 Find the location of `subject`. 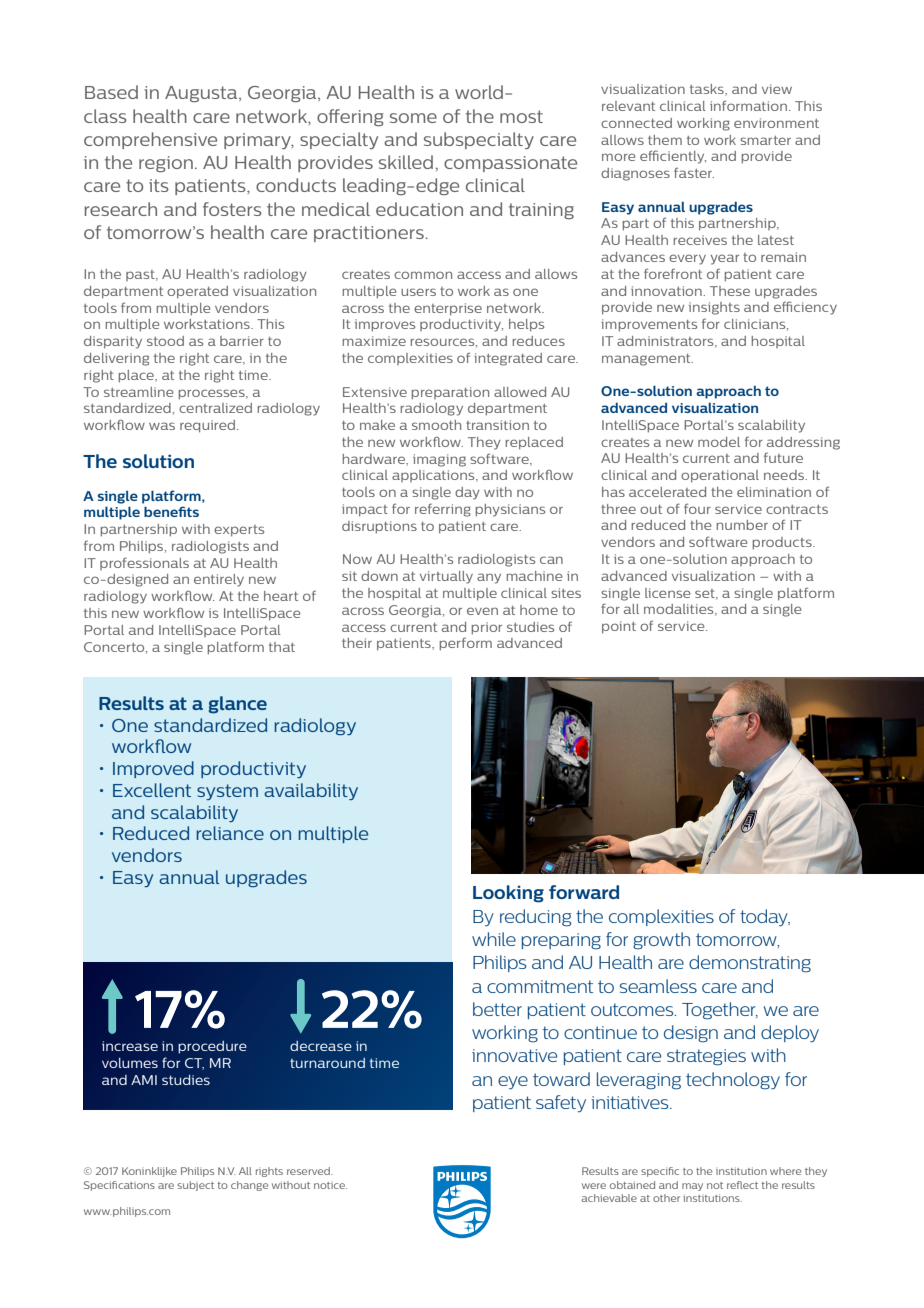

subject is located at coordinates (195, 1186).
